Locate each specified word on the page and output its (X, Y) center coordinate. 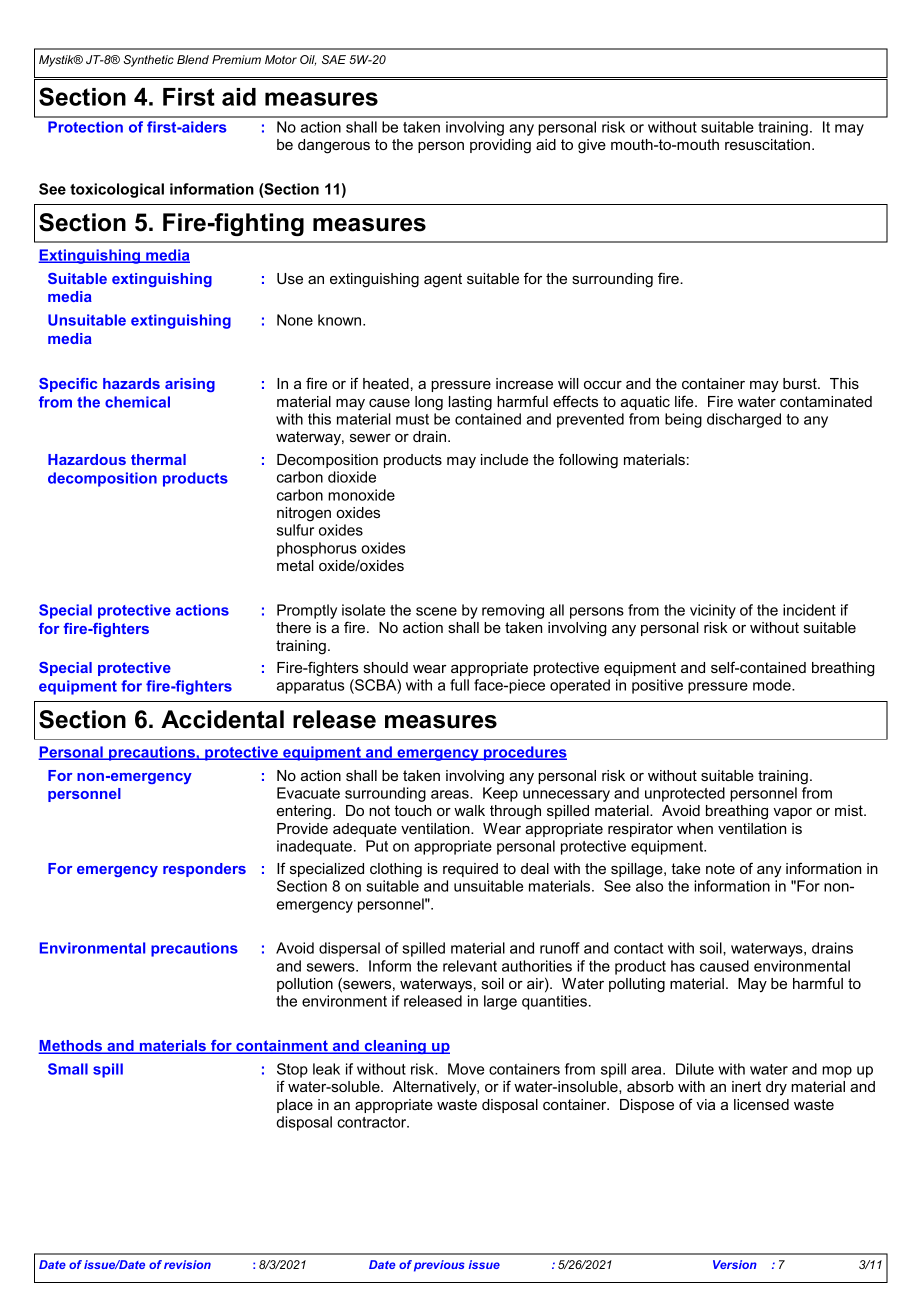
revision (187, 1264)
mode (773, 685)
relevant (470, 966)
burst (801, 383)
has (683, 966)
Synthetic (148, 61)
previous (439, 1266)
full (459, 685)
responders (204, 870)
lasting (470, 403)
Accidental (222, 719)
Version (735, 1264)
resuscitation (767, 144)
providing (500, 146)
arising (190, 385)
